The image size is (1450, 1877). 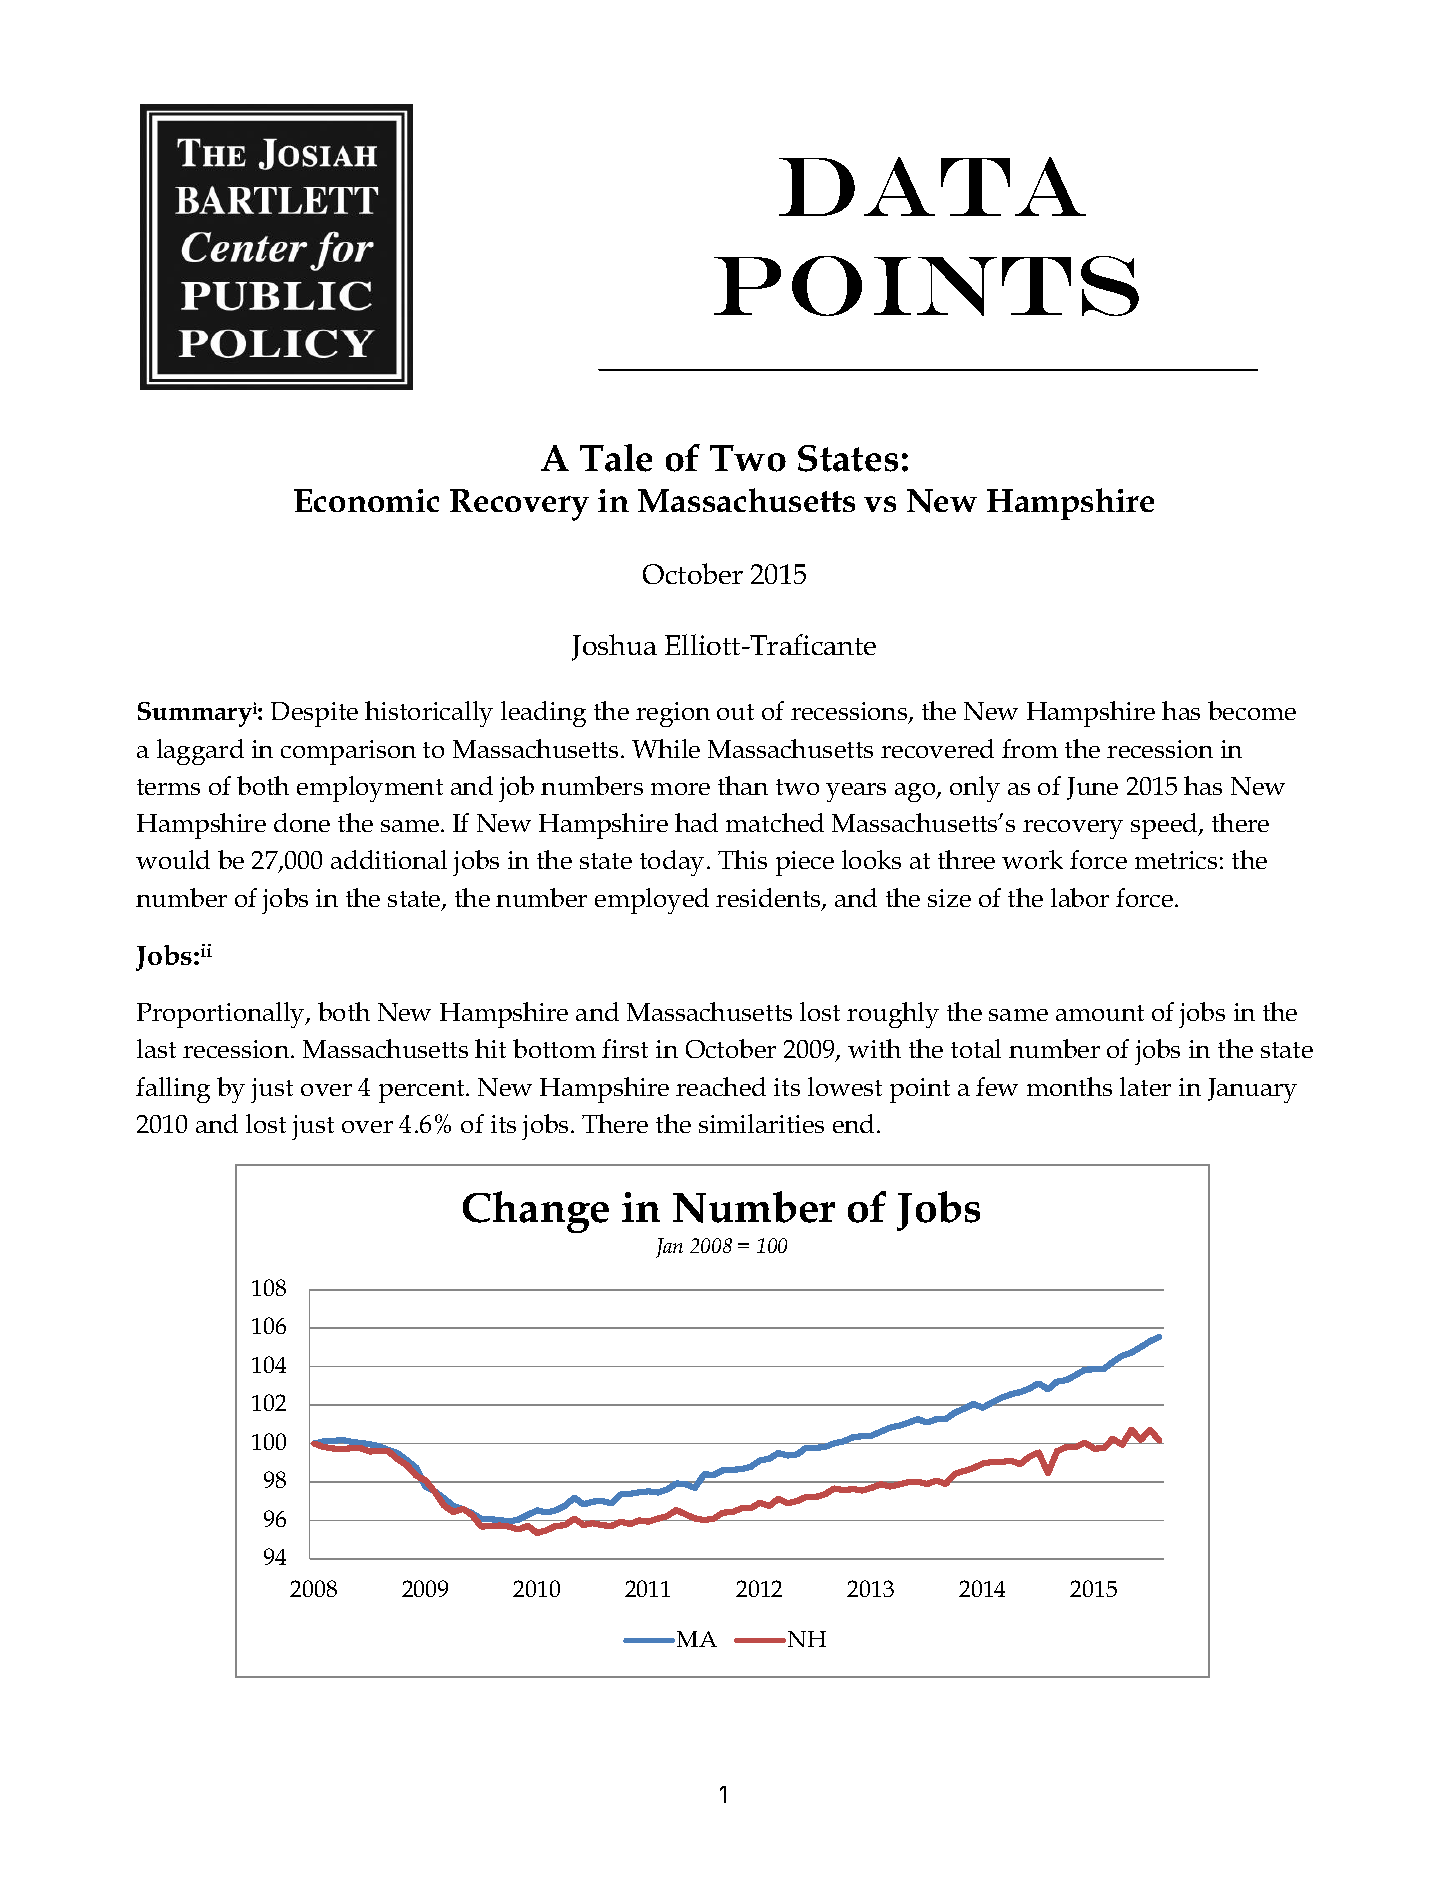 I want to click on metrics, so click(x=1176, y=860).
